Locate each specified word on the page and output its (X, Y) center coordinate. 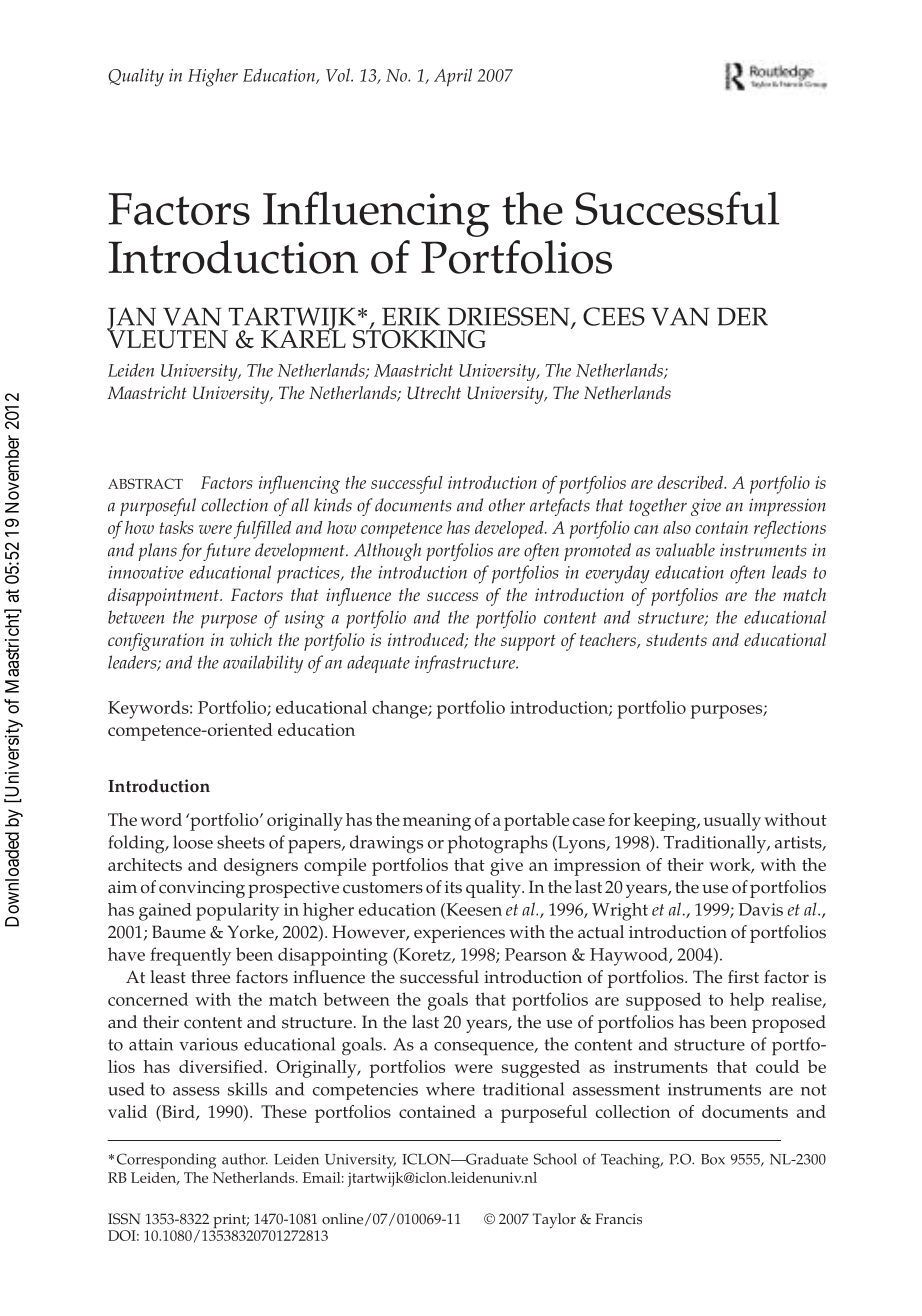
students (676, 639)
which (251, 639)
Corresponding (166, 1161)
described (692, 482)
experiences (459, 934)
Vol (339, 75)
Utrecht (434, 393)
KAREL (303, 338)
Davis (761, 909)
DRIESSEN (509, 317)
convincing (202, 889)
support (528, 643)
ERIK (411, 316)
